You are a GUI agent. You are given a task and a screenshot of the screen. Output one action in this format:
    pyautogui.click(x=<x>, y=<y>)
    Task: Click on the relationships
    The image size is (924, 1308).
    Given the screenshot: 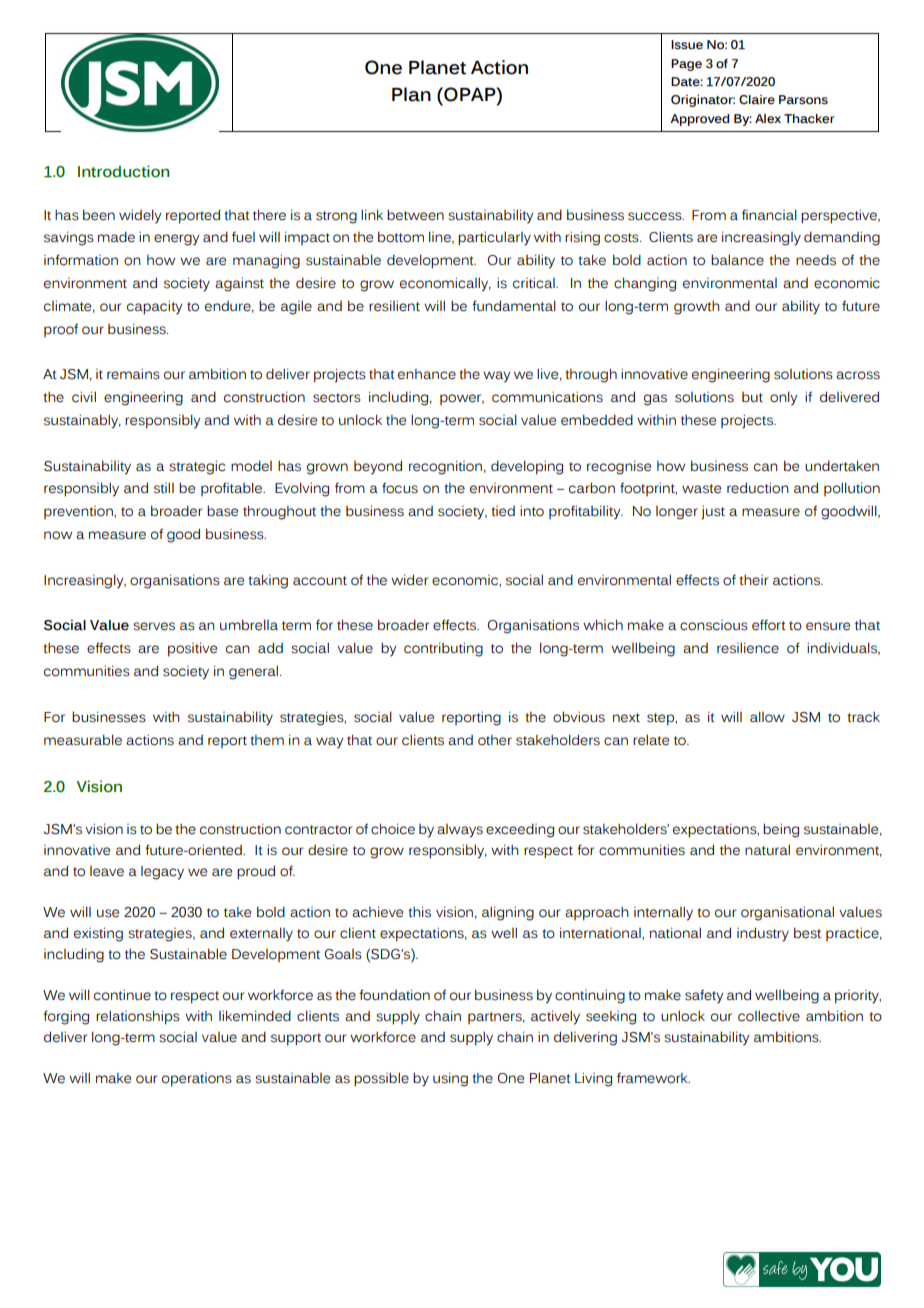 What is the action you would take?
    pyautogui.click(x=138, y=1017)
